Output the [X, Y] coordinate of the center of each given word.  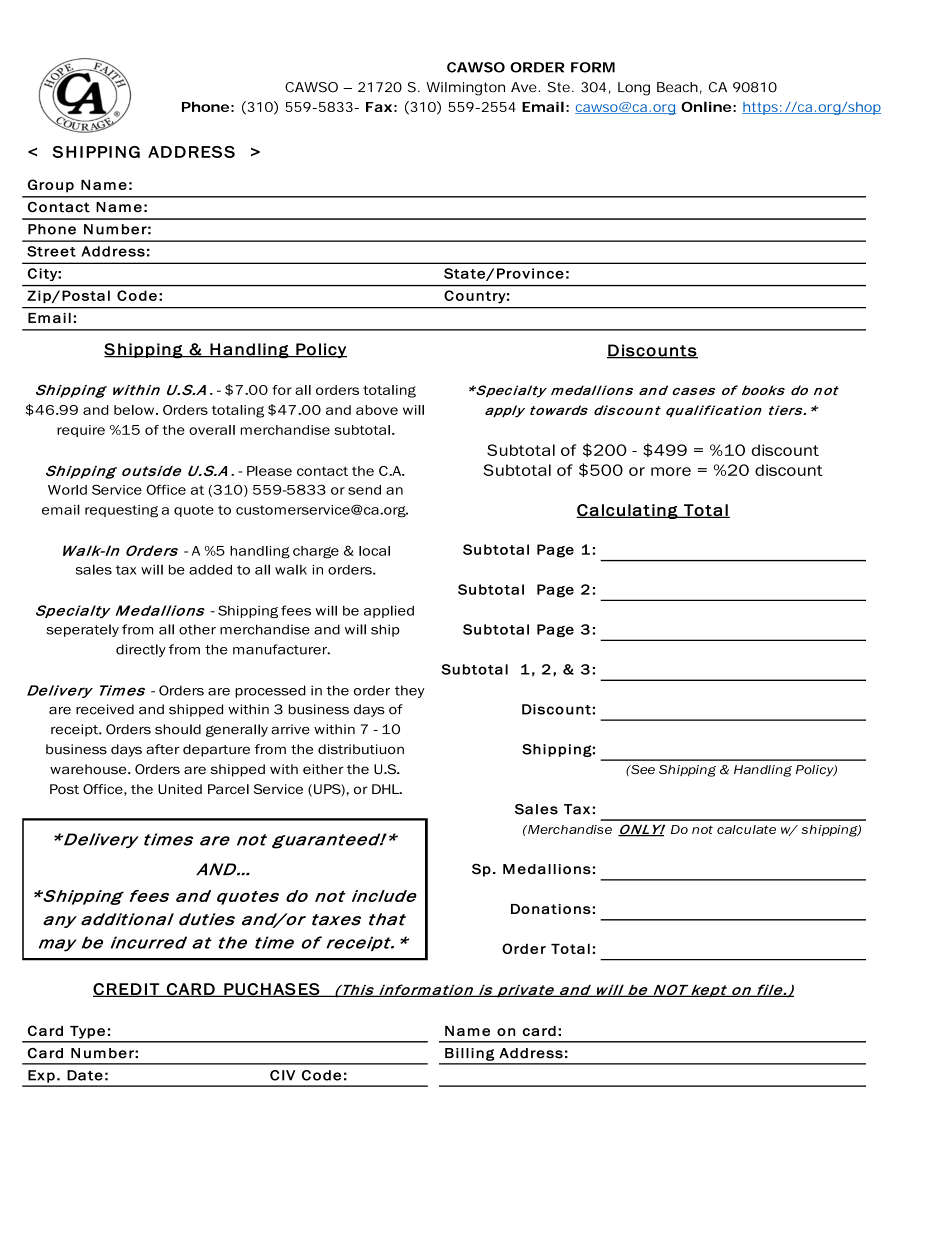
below [135, 410]
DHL [386, 789]
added [210, 569]
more [671, 471]
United [180, 789]
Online [706, 106]
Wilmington [465, 89]
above [377, 410]
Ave [524, 87]
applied [389, 611]
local [374, 551]
